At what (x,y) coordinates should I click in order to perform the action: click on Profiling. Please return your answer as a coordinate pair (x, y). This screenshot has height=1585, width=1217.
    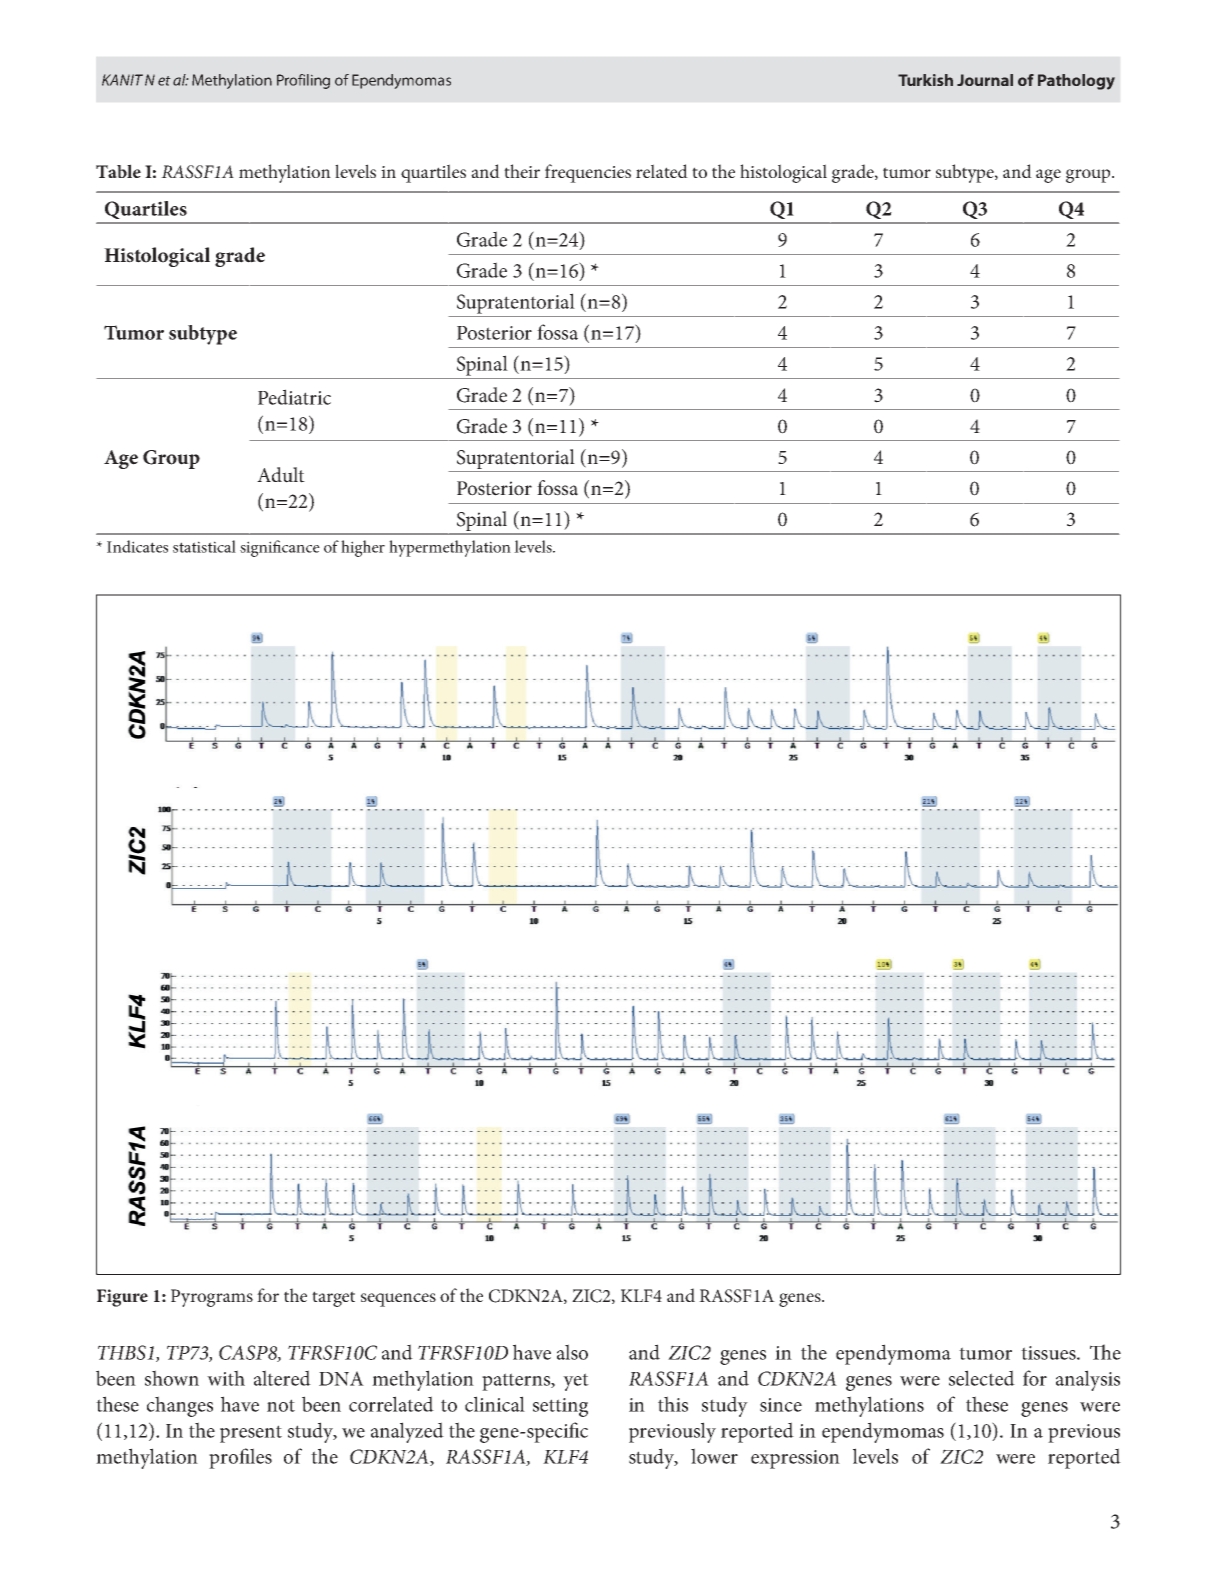
    Looking at the image, I should click on (303, 81).
